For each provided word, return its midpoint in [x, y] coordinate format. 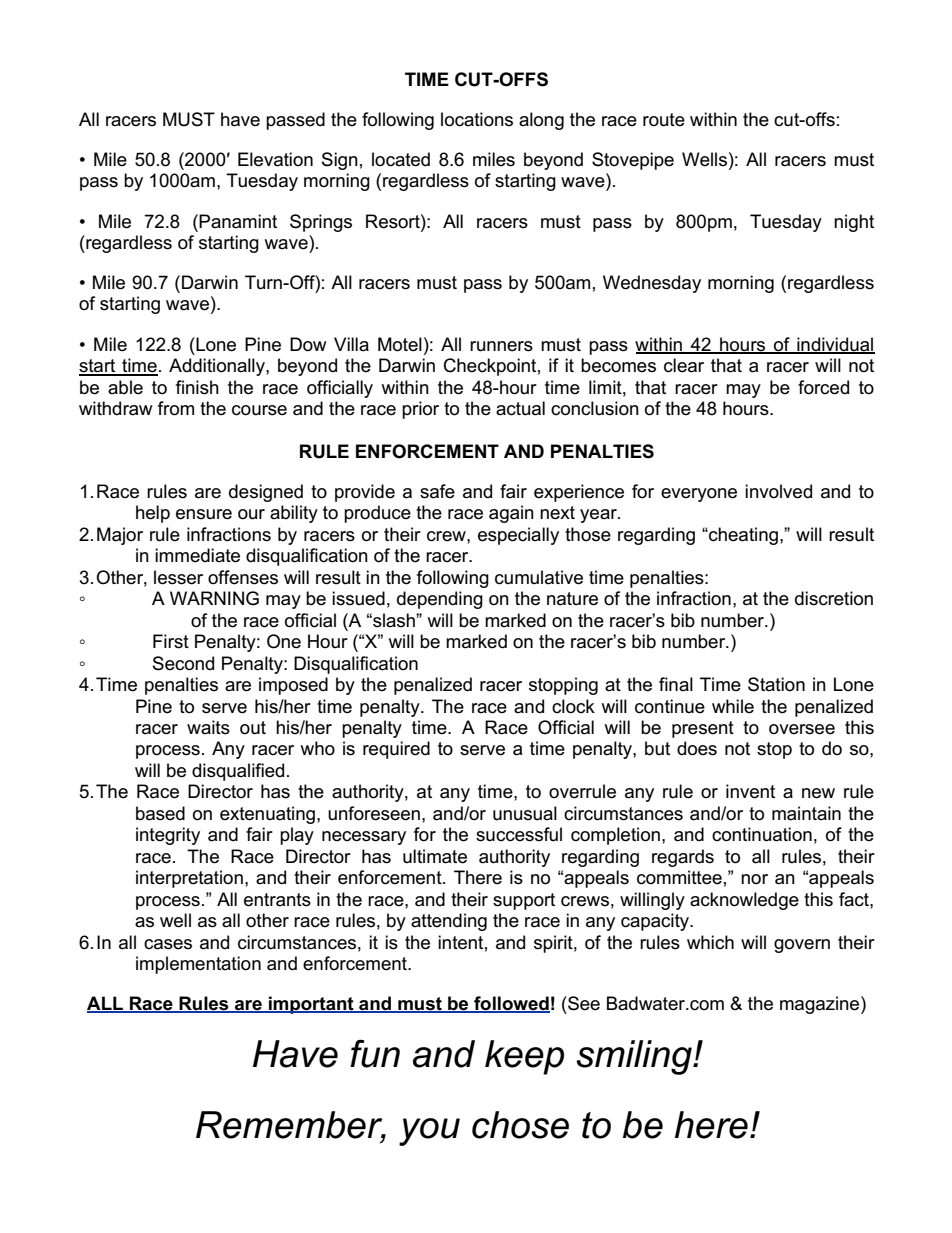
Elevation [275, 159]
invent [750, 791]
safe [437, 491]
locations [477, 119]
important [311, 1005]
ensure [204, 514]
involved [778, 491]
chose [520, 1125]
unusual [525, 813]
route [664, 120]
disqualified [238, 772]
